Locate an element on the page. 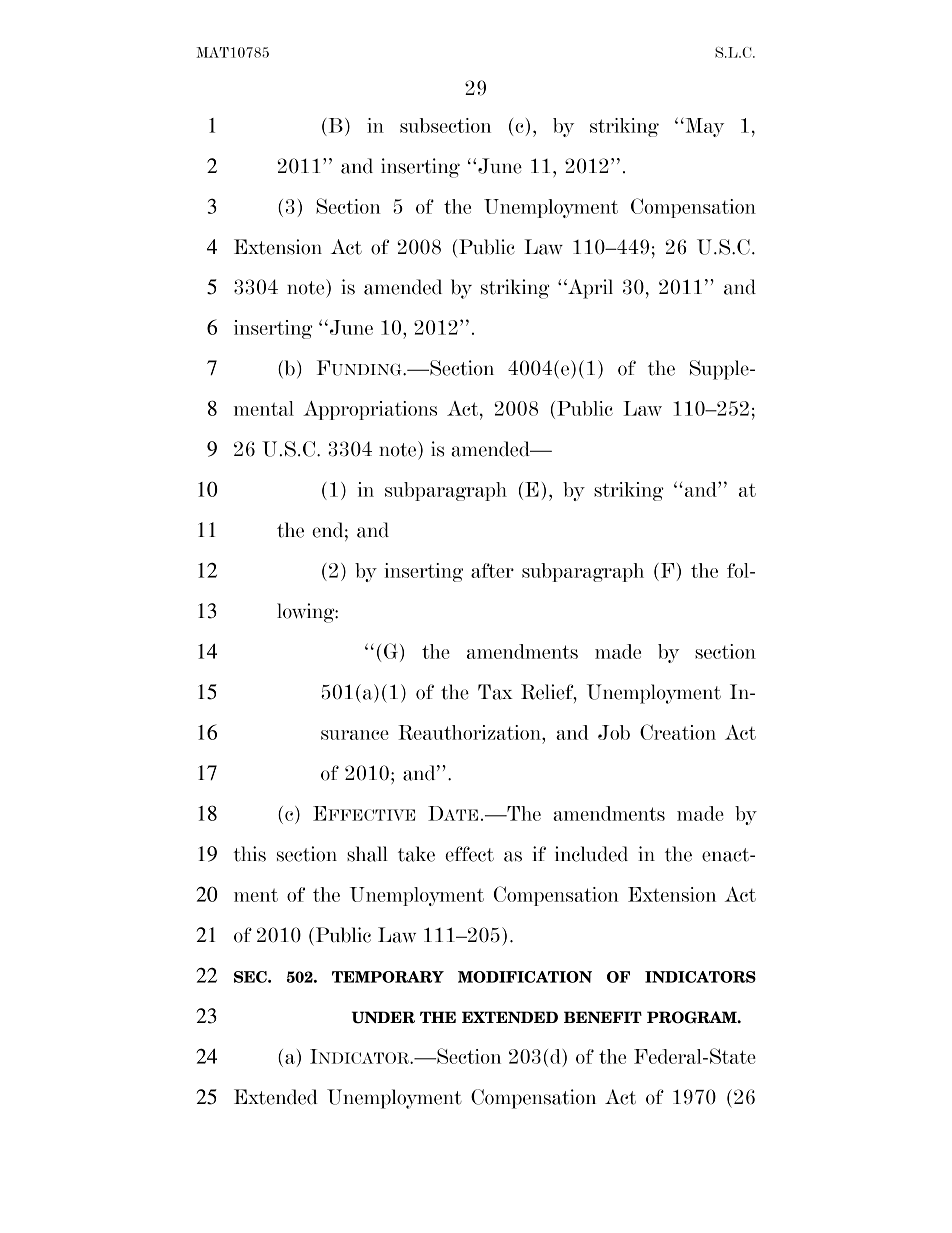 Image resolution: width=952 pixels, height=1233 pixels. UNDER is located at coordinates (383, 1017).
